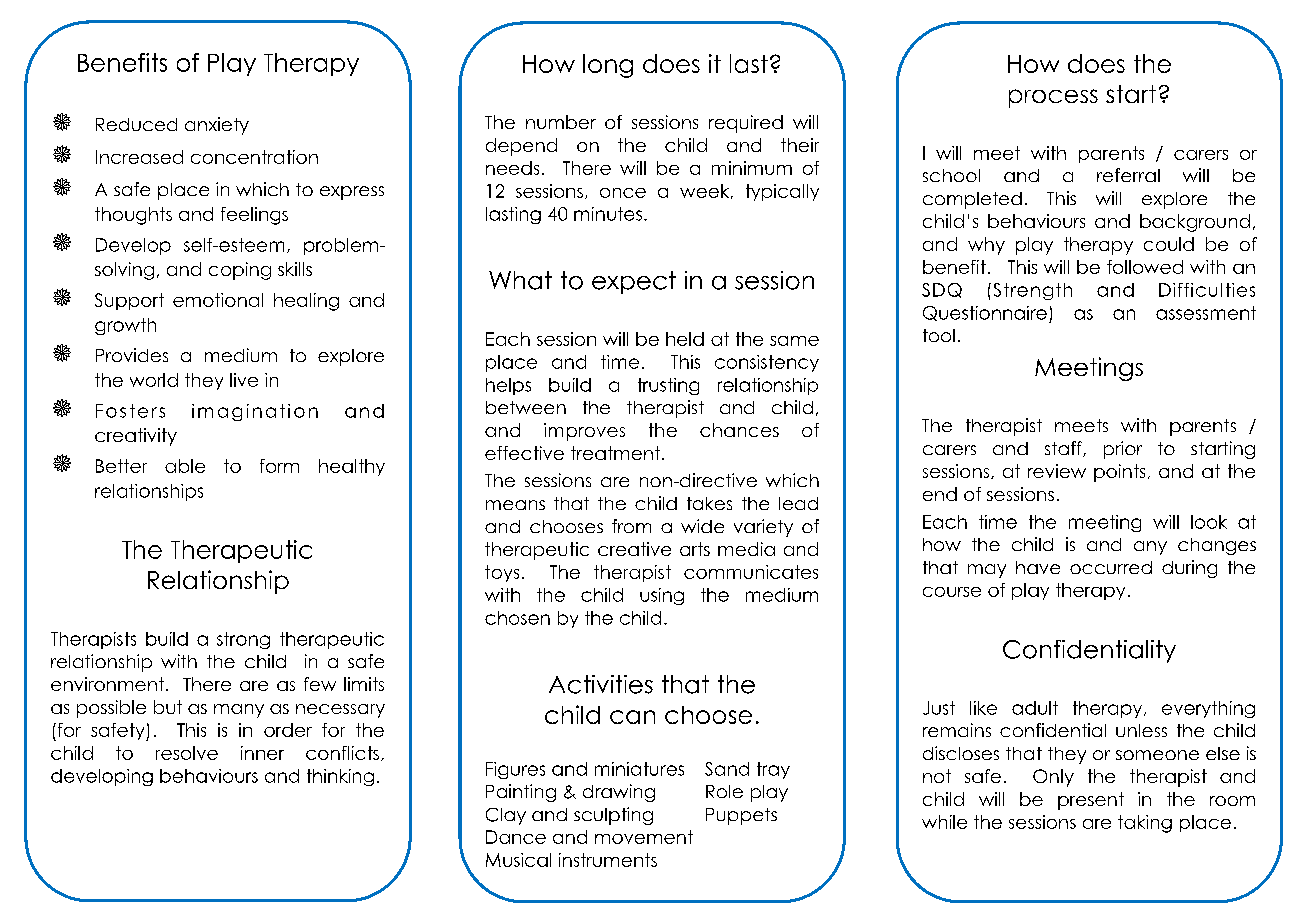  What do you see at coordinates (240, 271) in the screenshot?
I see `coping` at bounding box center [240, 271].
